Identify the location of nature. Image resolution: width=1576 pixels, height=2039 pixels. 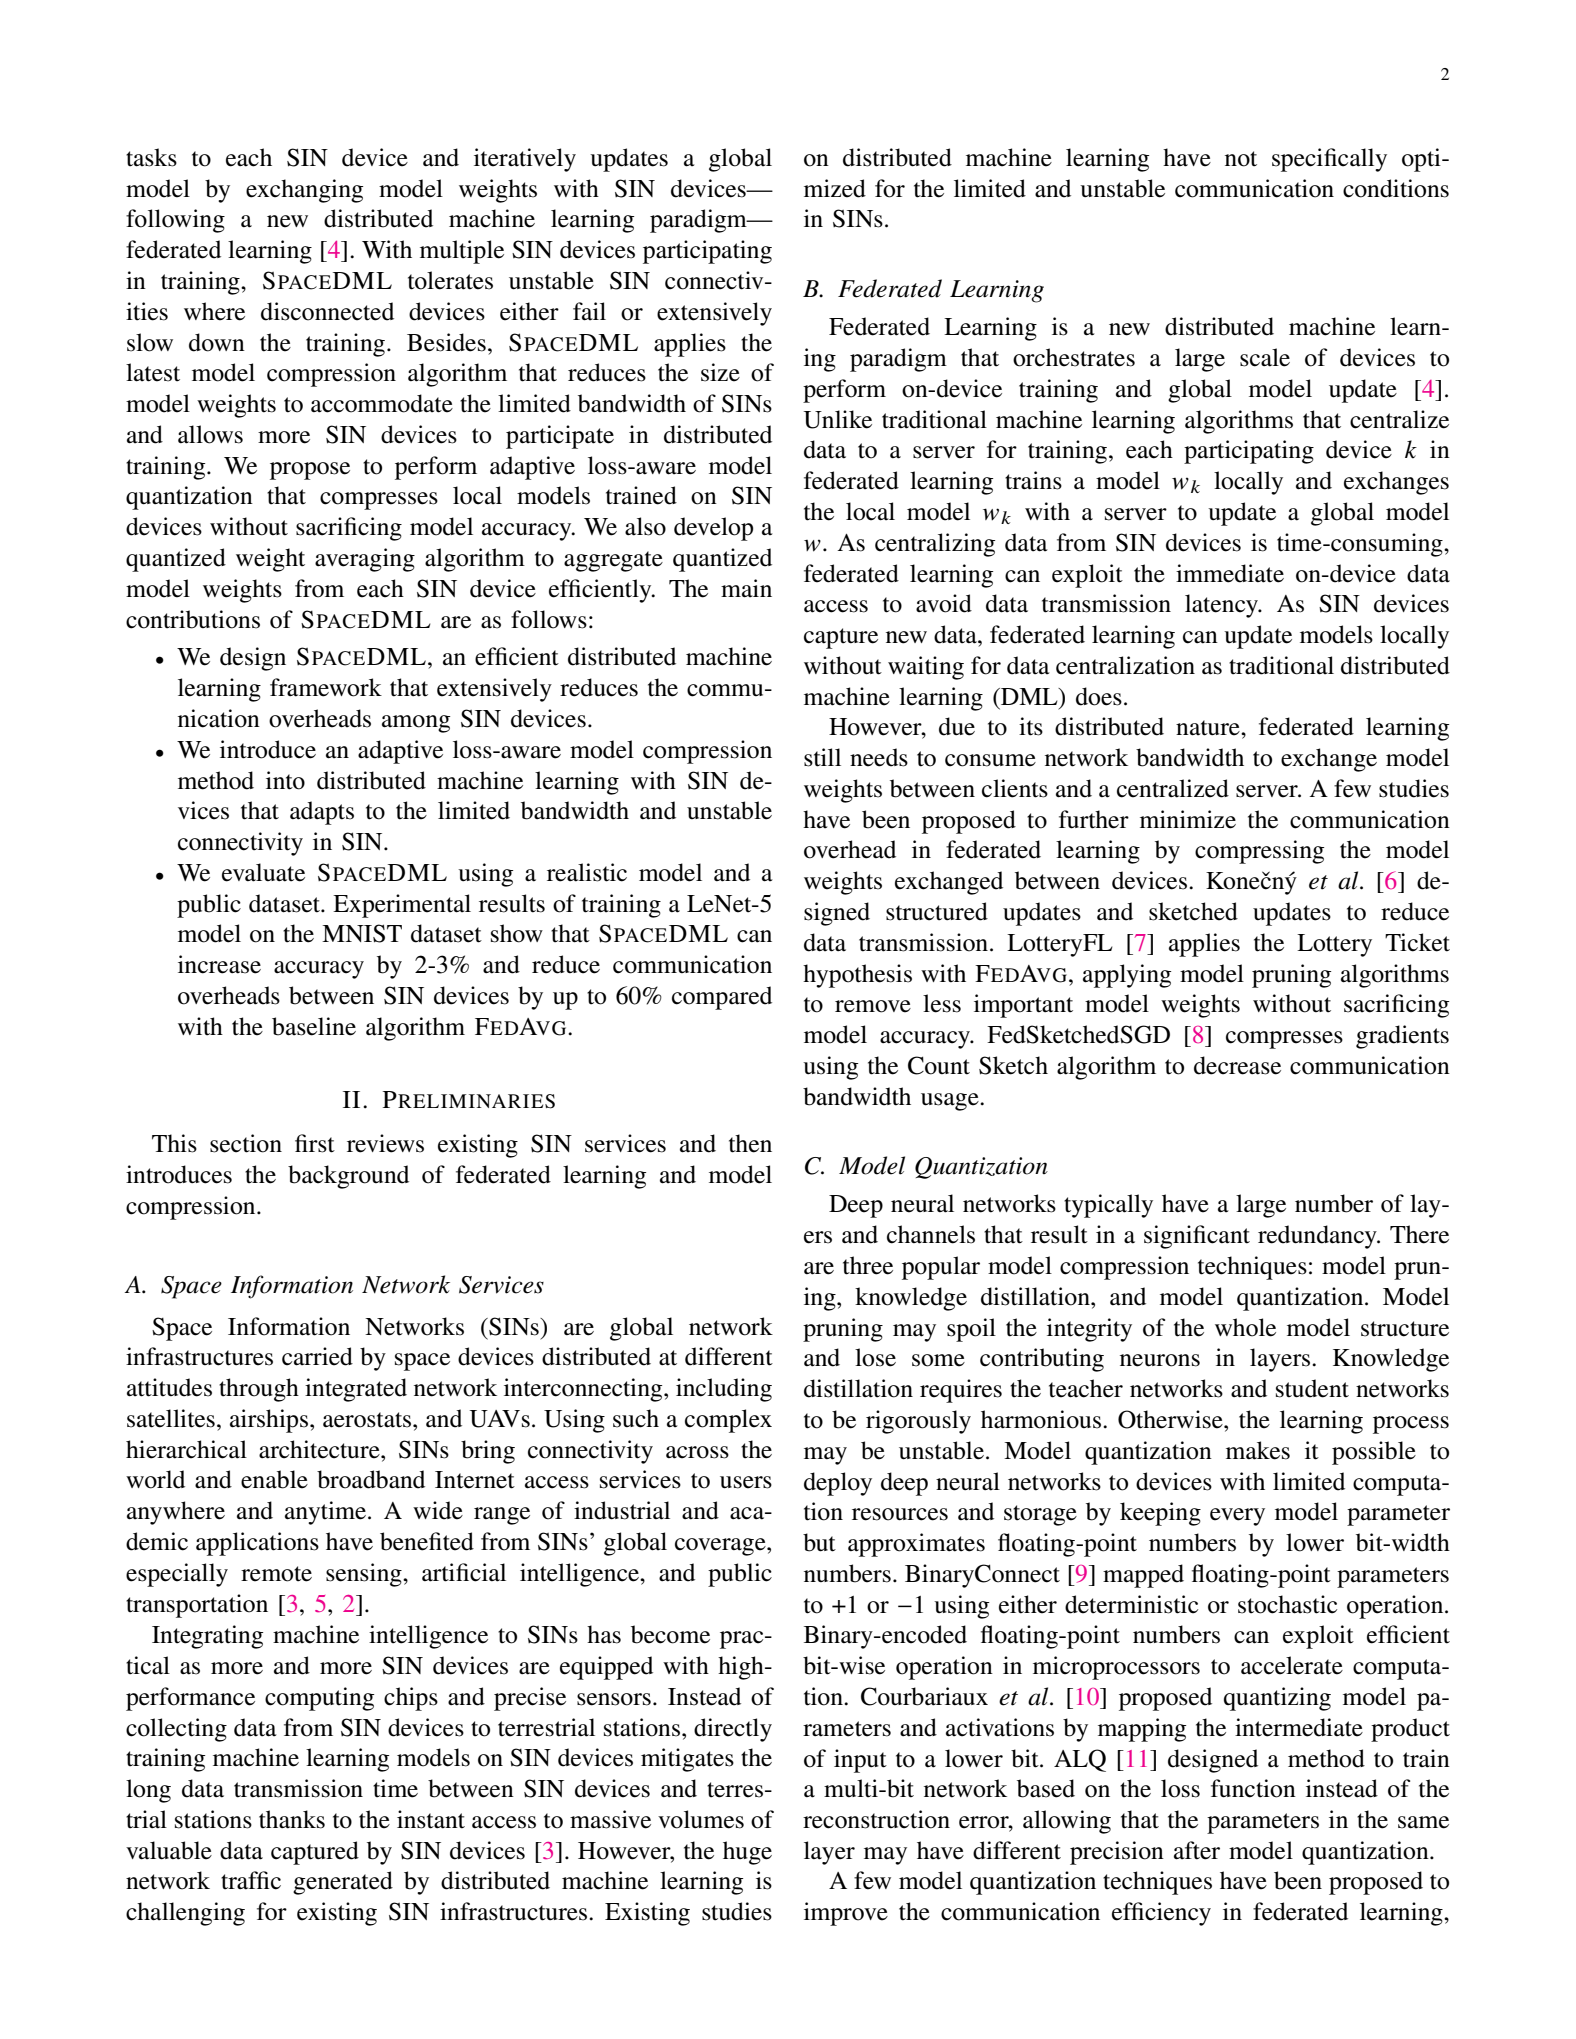
(1209, 728).
